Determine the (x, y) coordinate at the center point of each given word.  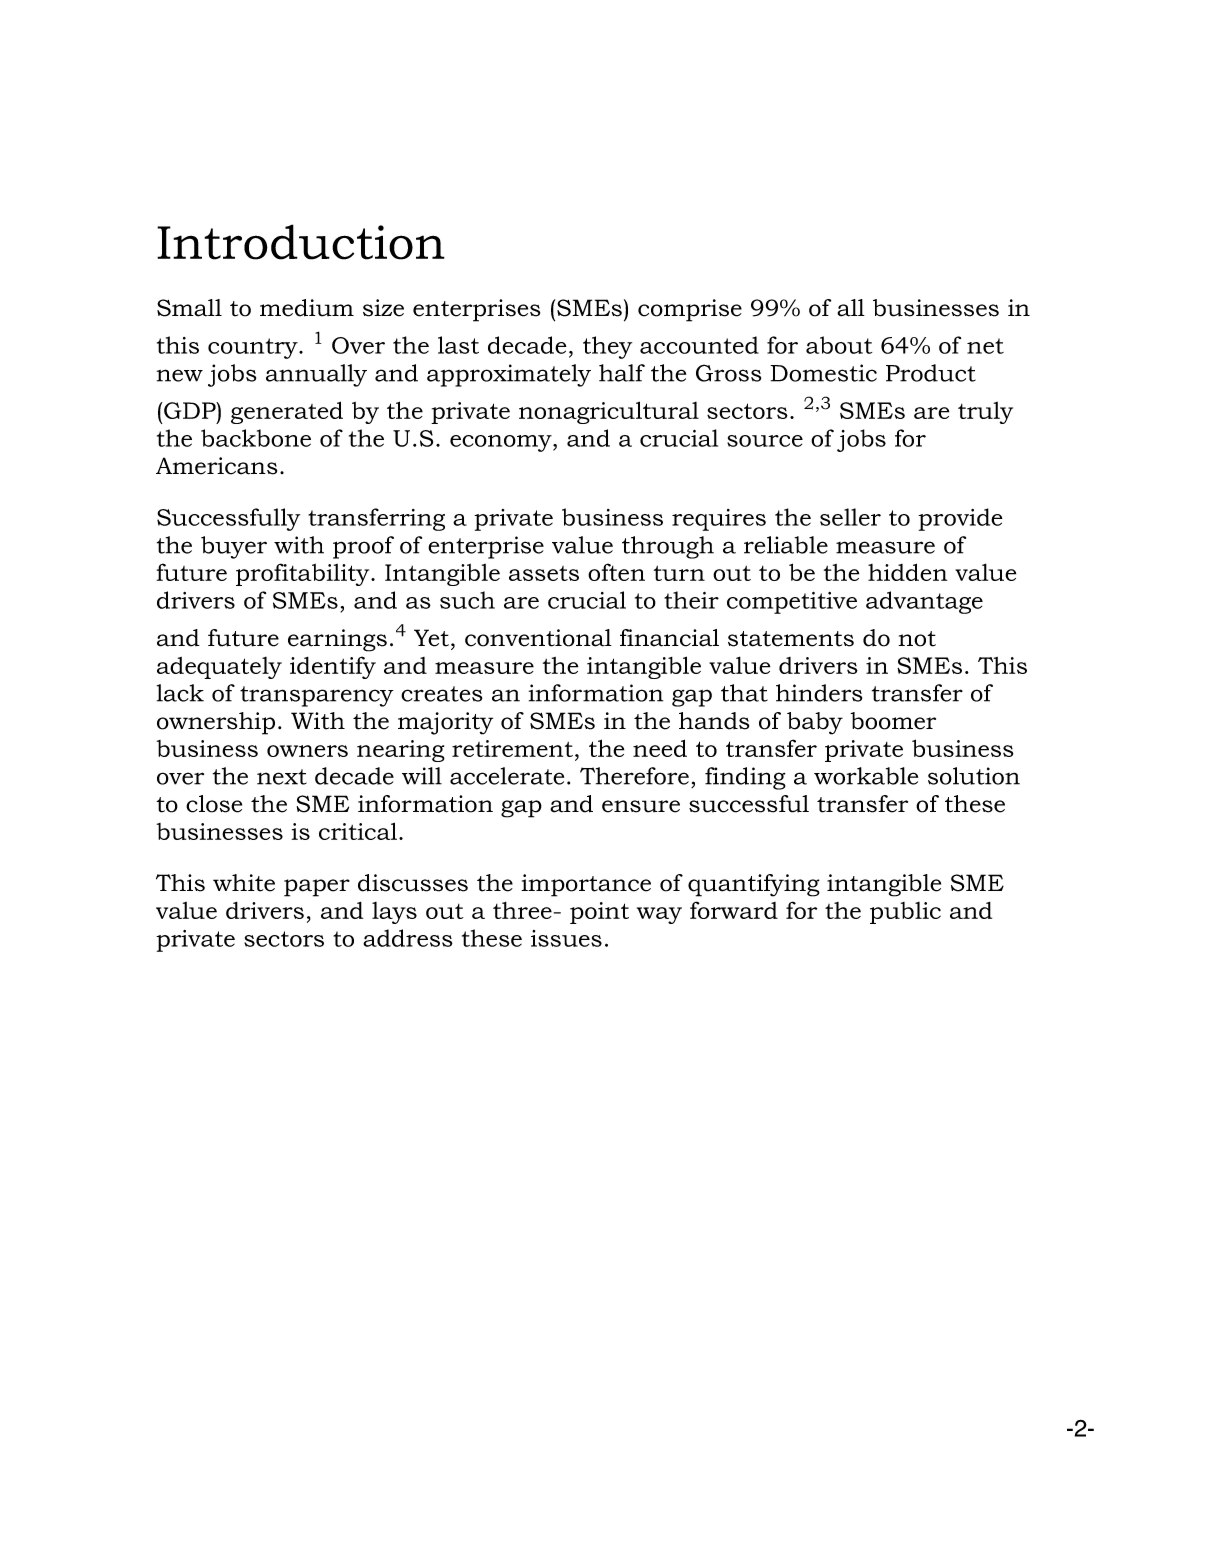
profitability (304, 574)
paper (317, 888)
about (839, 345)
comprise (690, 310)
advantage (924, 602)
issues (566, 938)
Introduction (301, 242)
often (616, 572)
